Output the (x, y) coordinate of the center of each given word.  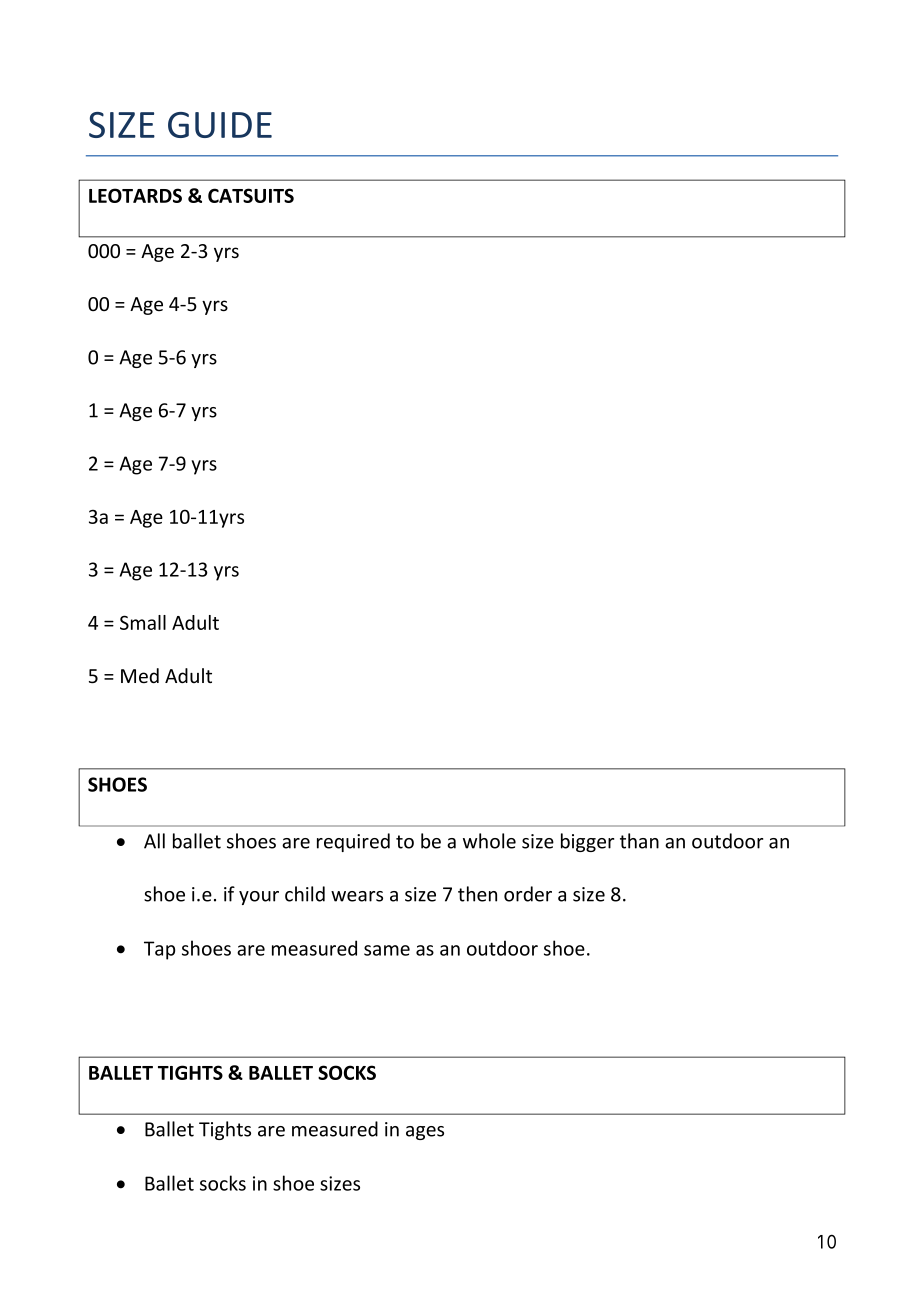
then (477, 894)
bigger (587, 842)
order (528, 894)
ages (425, 1133)
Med (140, 675)
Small (143, 622)
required (353, 842)
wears (357, 896)
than (639, 841)
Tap (159, 950)
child (305, 894)
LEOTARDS (135, 195)
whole (489, 841)
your (259, 898)
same (387, 950)
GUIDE (220, 125)
